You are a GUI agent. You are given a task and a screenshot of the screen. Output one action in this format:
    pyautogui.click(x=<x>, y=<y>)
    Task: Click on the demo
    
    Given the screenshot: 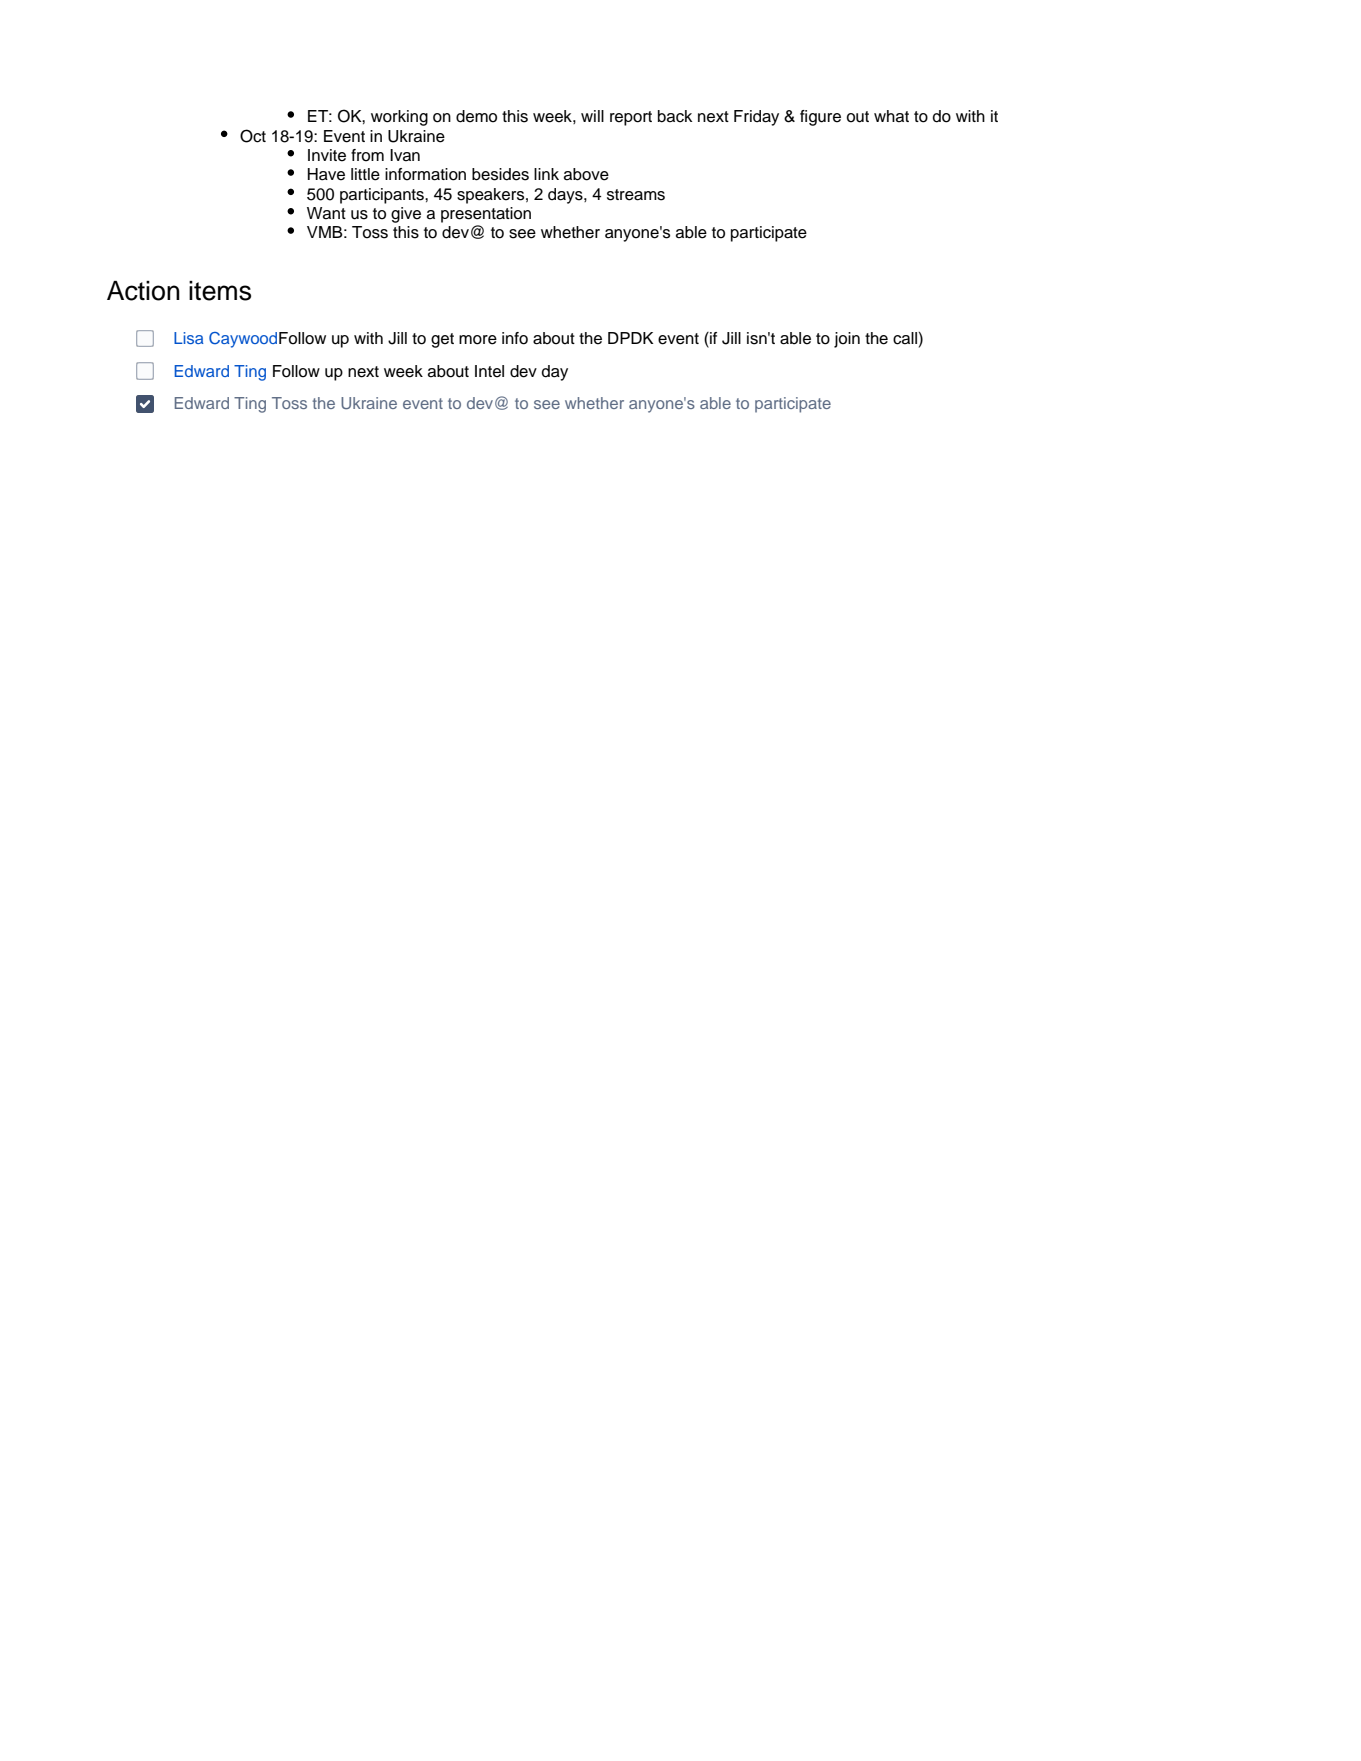 What is the action you would take?
    pyautogui.click(x=476, y=116)
